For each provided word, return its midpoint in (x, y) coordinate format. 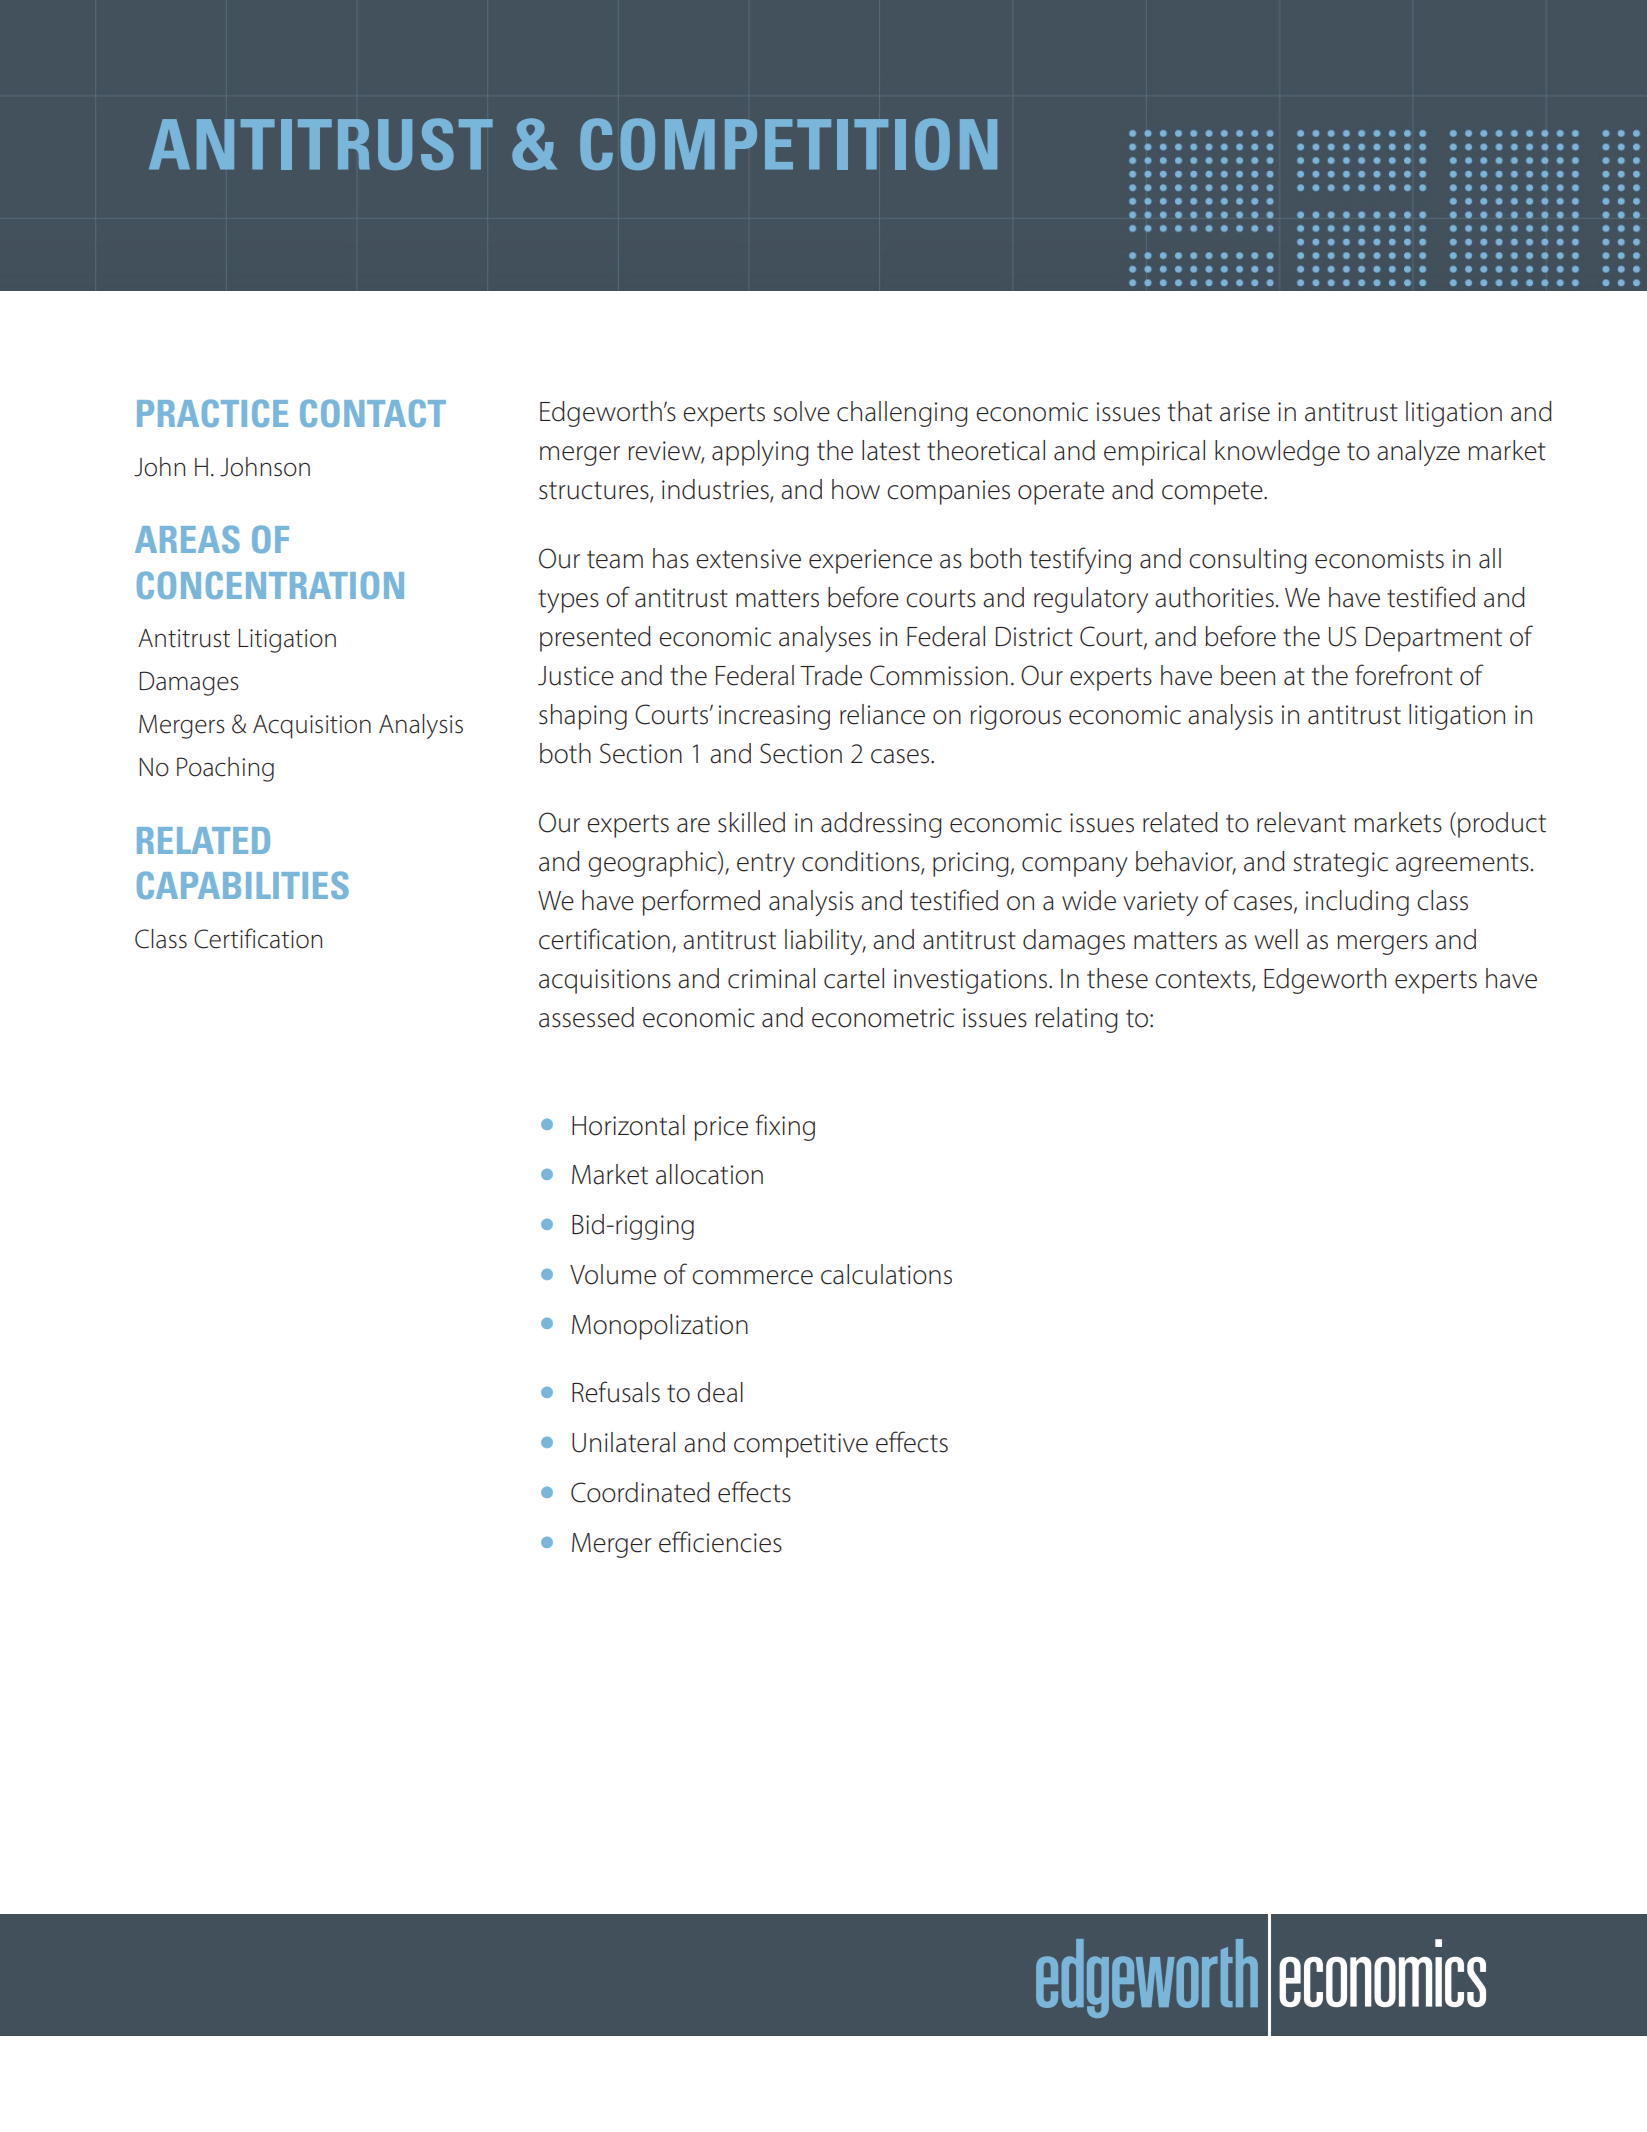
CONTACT (373, 413)
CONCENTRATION (270, 585)
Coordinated (640, 1492)
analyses (825, 639)
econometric (883, 1018)
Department (1434, 639)
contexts (1204, 980)
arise (1245, 412)
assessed (586, 1017)
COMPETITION (788, 144)
